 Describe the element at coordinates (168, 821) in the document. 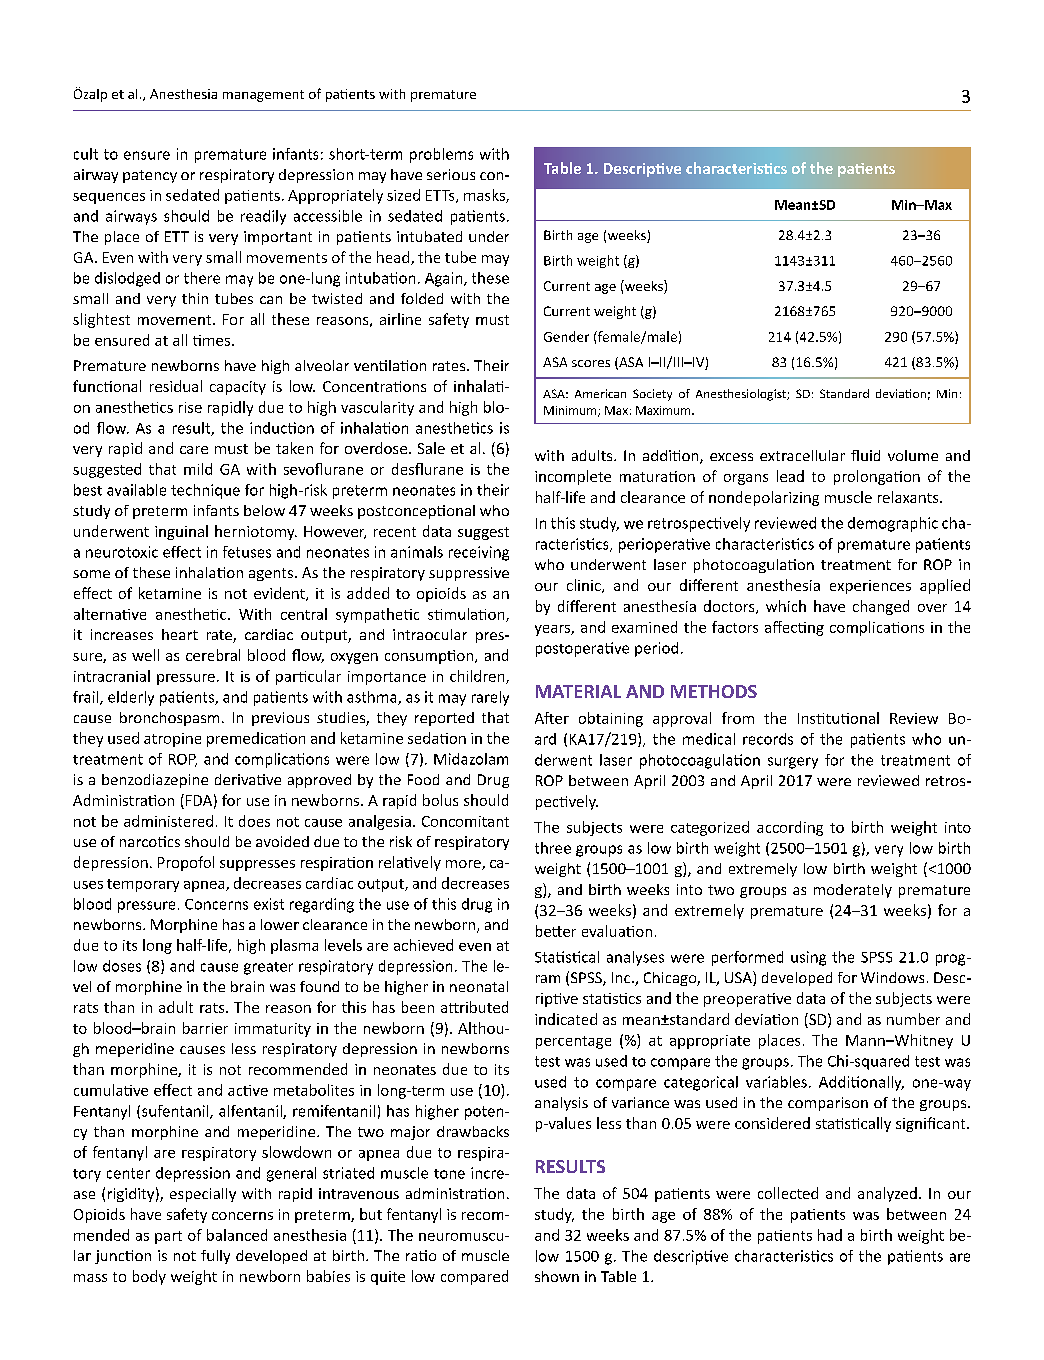

I see `administered` at that location.
